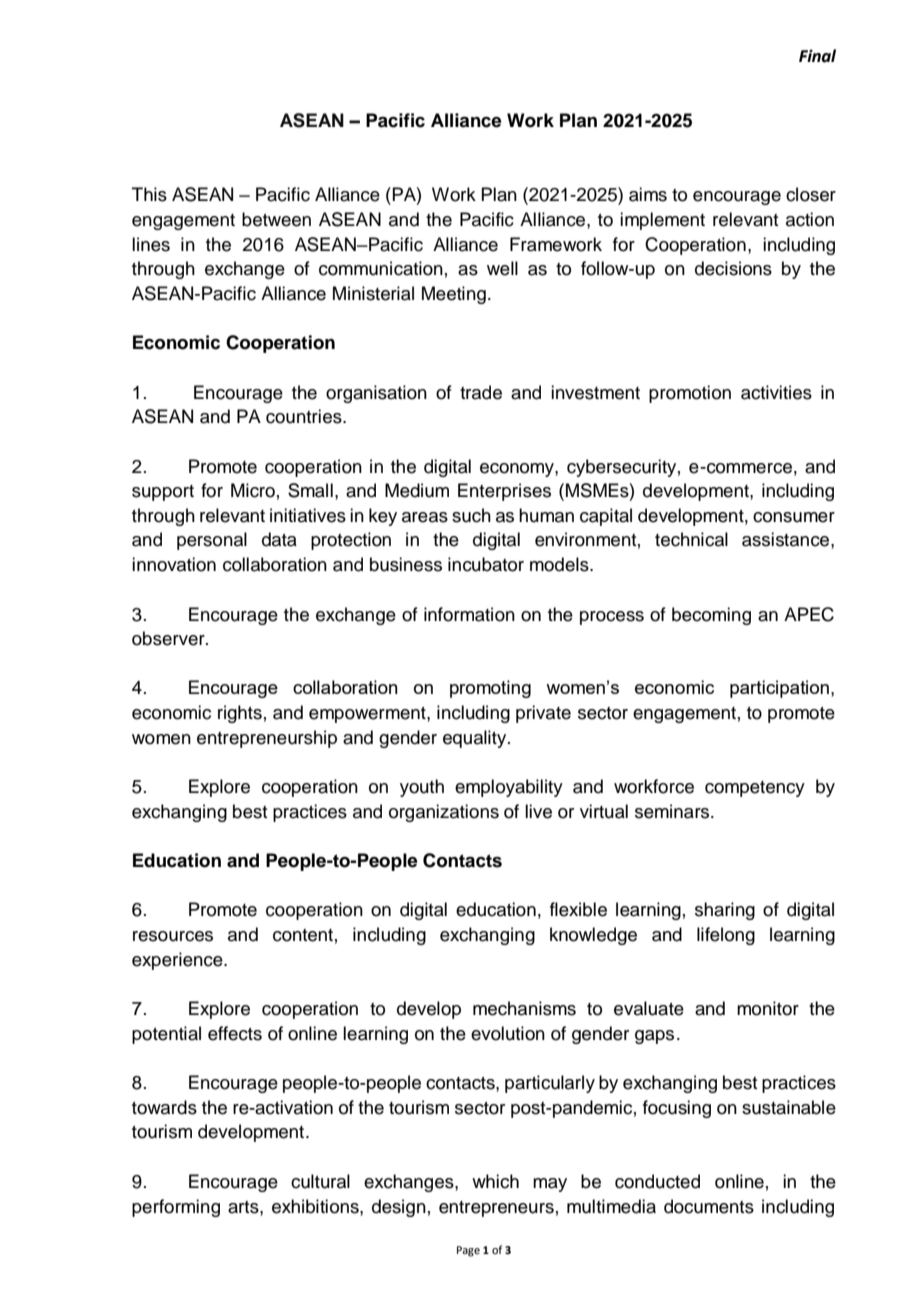  Describe the element at coordinates (711, 616) in the image. I see `becoming` at that location.
